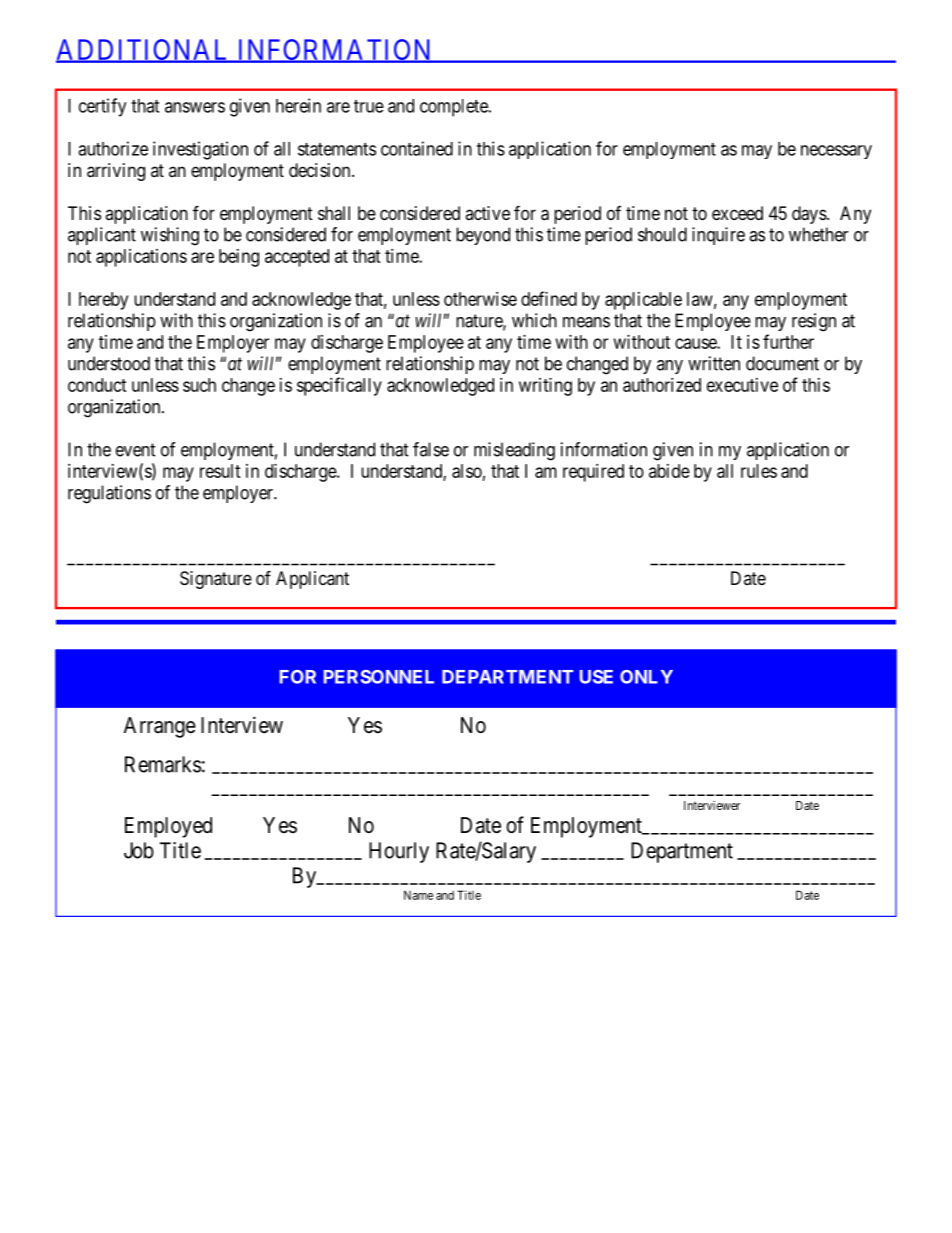 This document has height=1233, width=952. Describe the element at coordinates (160, 727) in the document. I see `Arrange` at that location.
